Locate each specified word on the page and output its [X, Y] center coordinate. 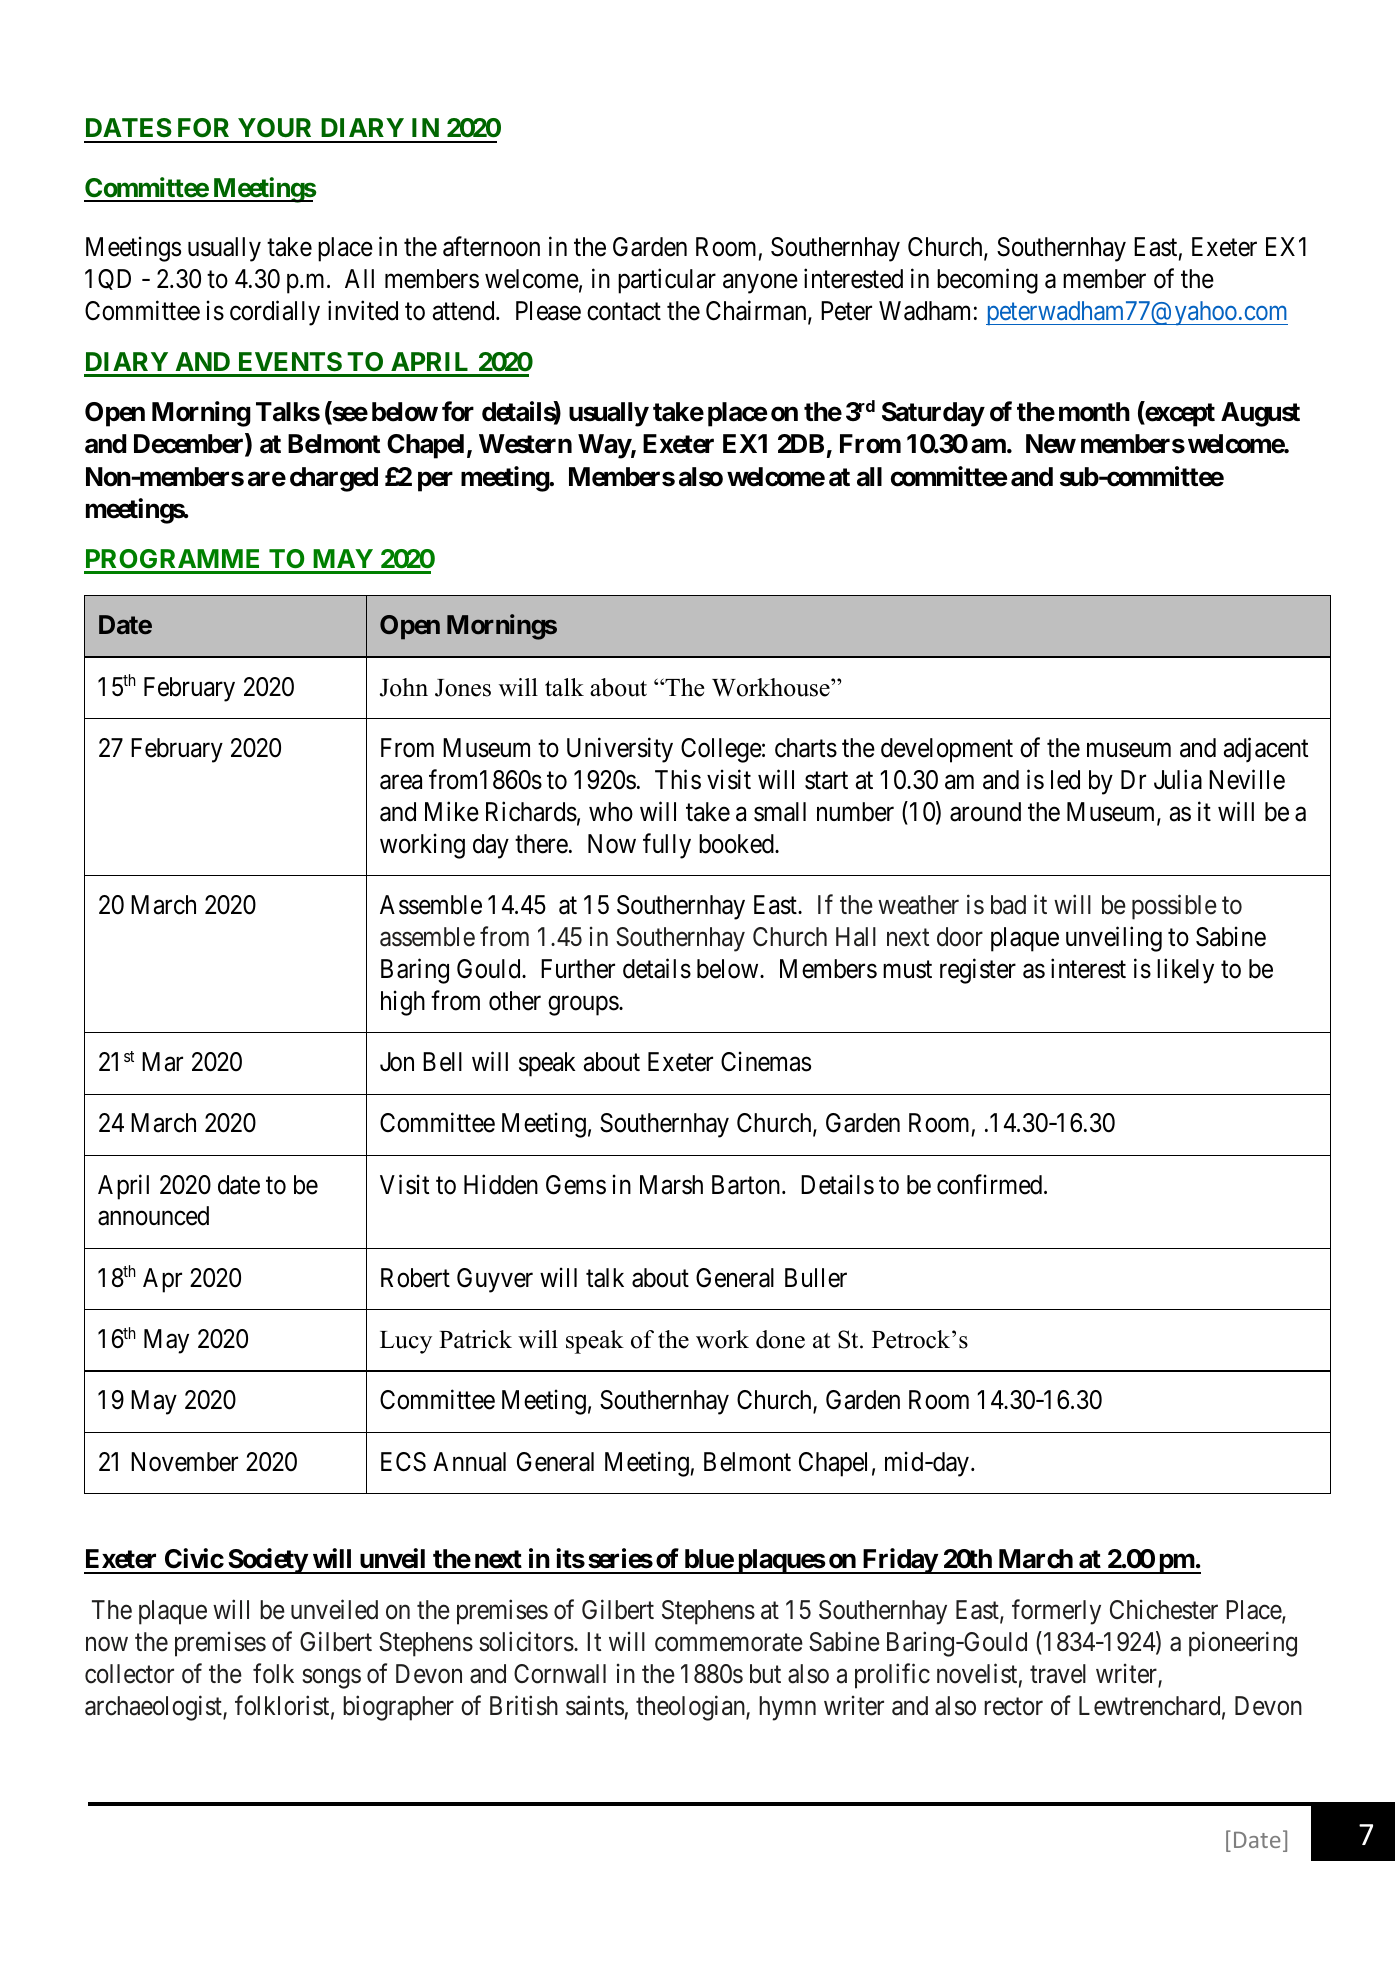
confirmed [991, 1184]
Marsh [671, 1185]
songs [331, 1679]
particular [667, 281]
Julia [1178, 779]
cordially [275, 313]
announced [153, 1216]
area [401, 782]
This [678, 779]
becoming [987, 281]
